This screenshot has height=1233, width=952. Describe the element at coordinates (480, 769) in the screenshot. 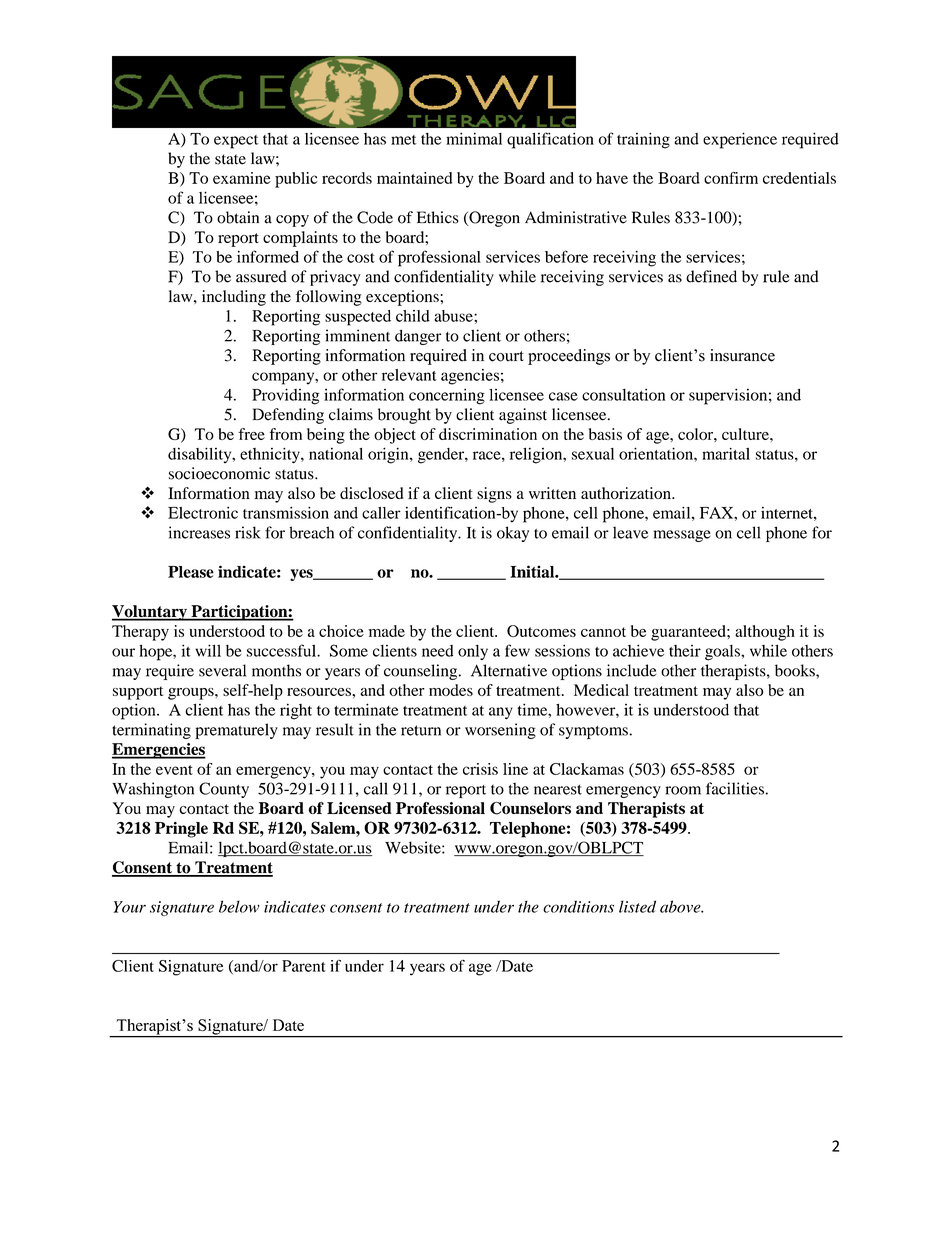

I see `crisis` at that location.
